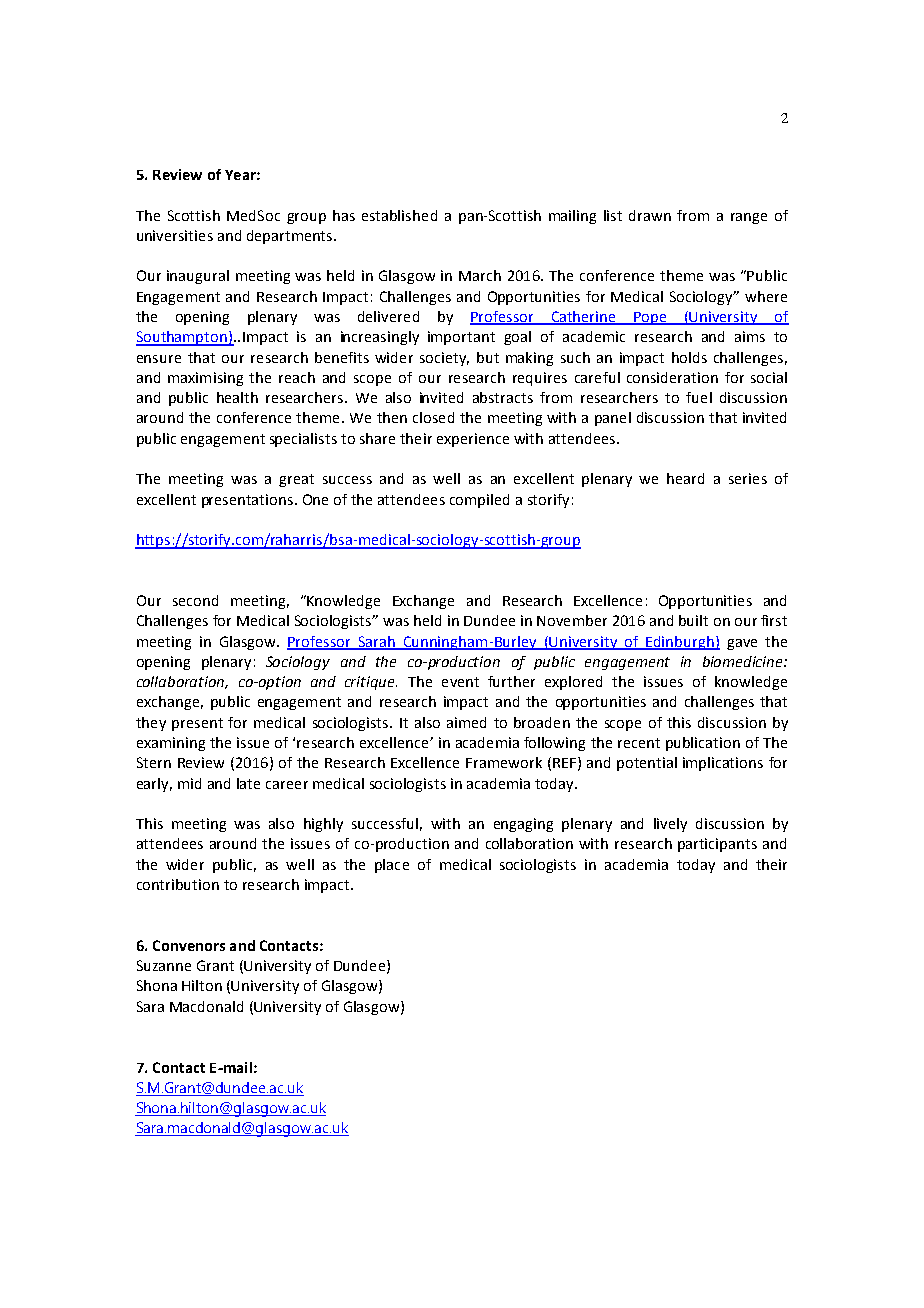 The height and width of the document is (1308, 924). What do you see at coordinates (175, 235) in the document?
I see `universities` at bounding box center [175, 235].
